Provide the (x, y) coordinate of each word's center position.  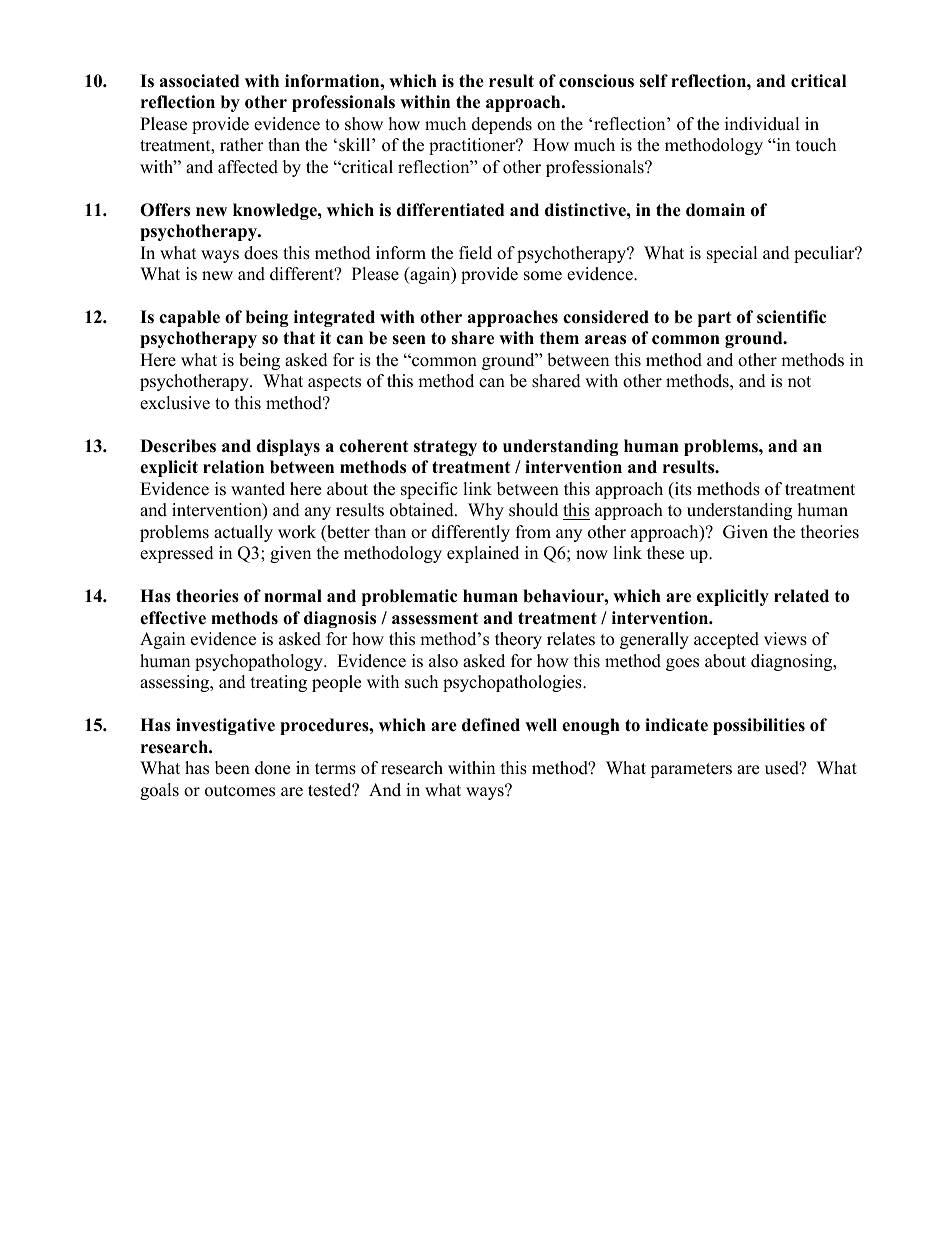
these (665, 553)
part (714, 319)
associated (199, 81)
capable (189, 318)
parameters (691, 770)
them (559, 338)
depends (502, 125)
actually (243, 533)
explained (483, 554)
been (232, 768)
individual (762, 124)
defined (491, 725)
